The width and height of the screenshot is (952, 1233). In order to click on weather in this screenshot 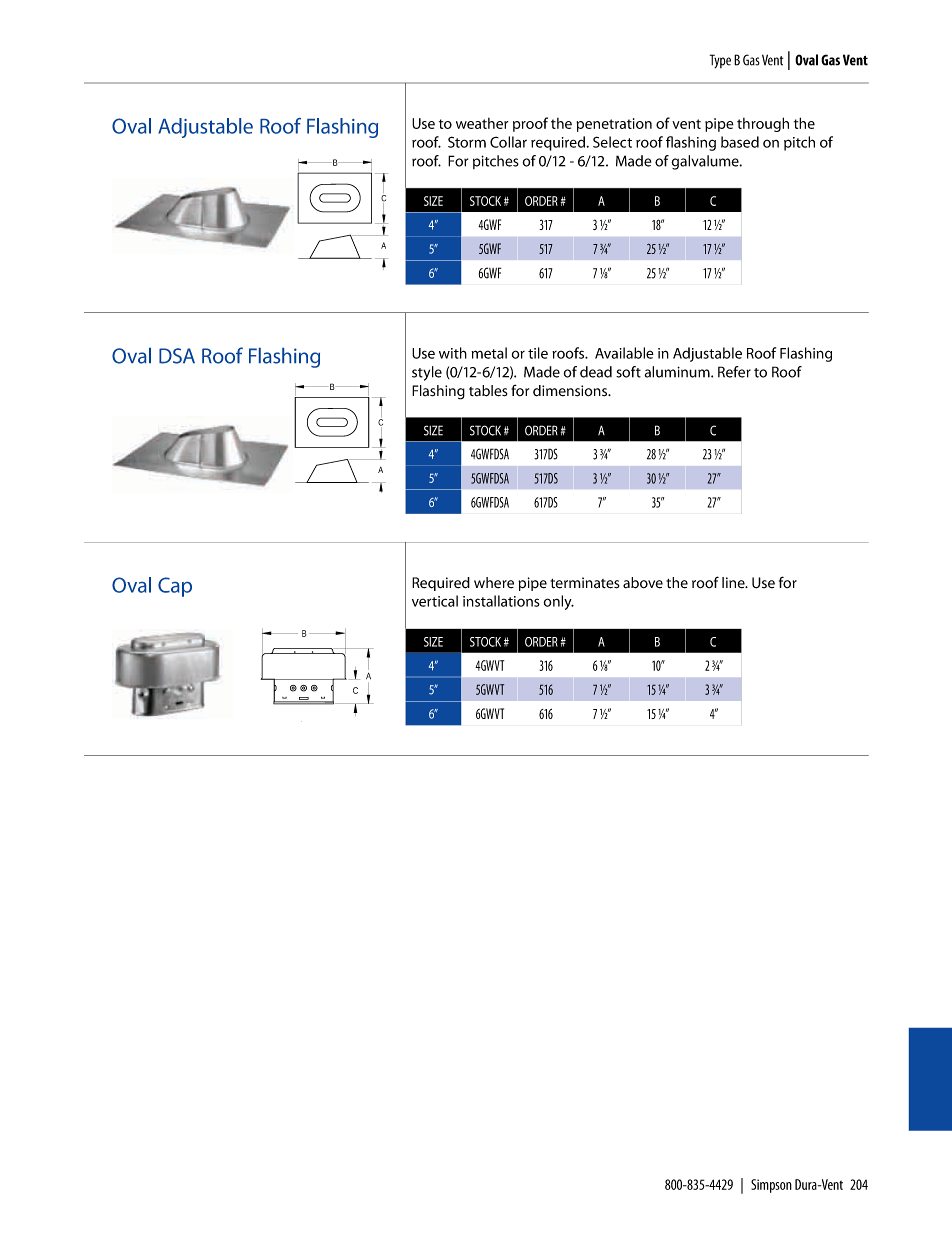, I will do `click(482, 123)`.
